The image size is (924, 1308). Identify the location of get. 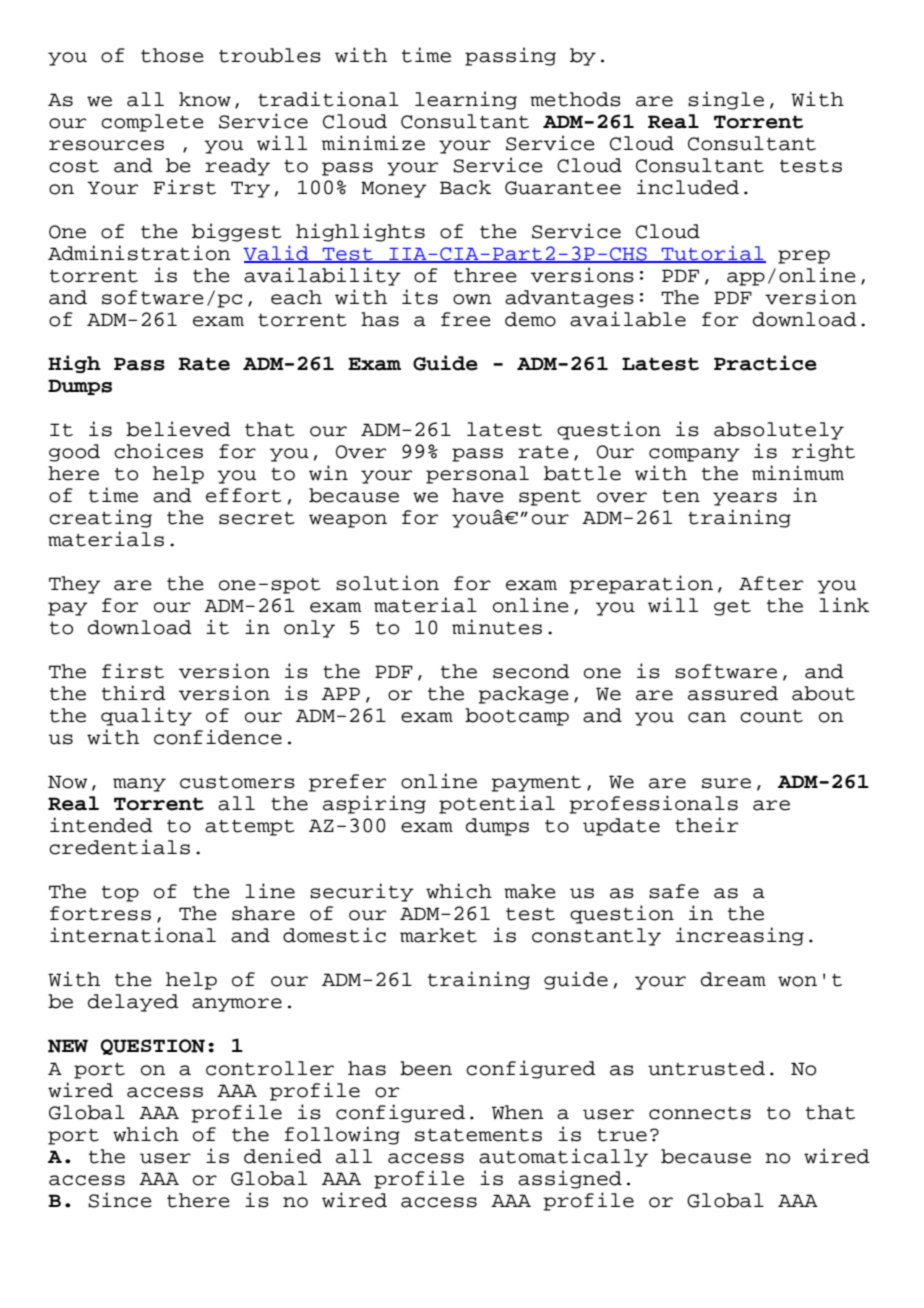
(732, 608).
